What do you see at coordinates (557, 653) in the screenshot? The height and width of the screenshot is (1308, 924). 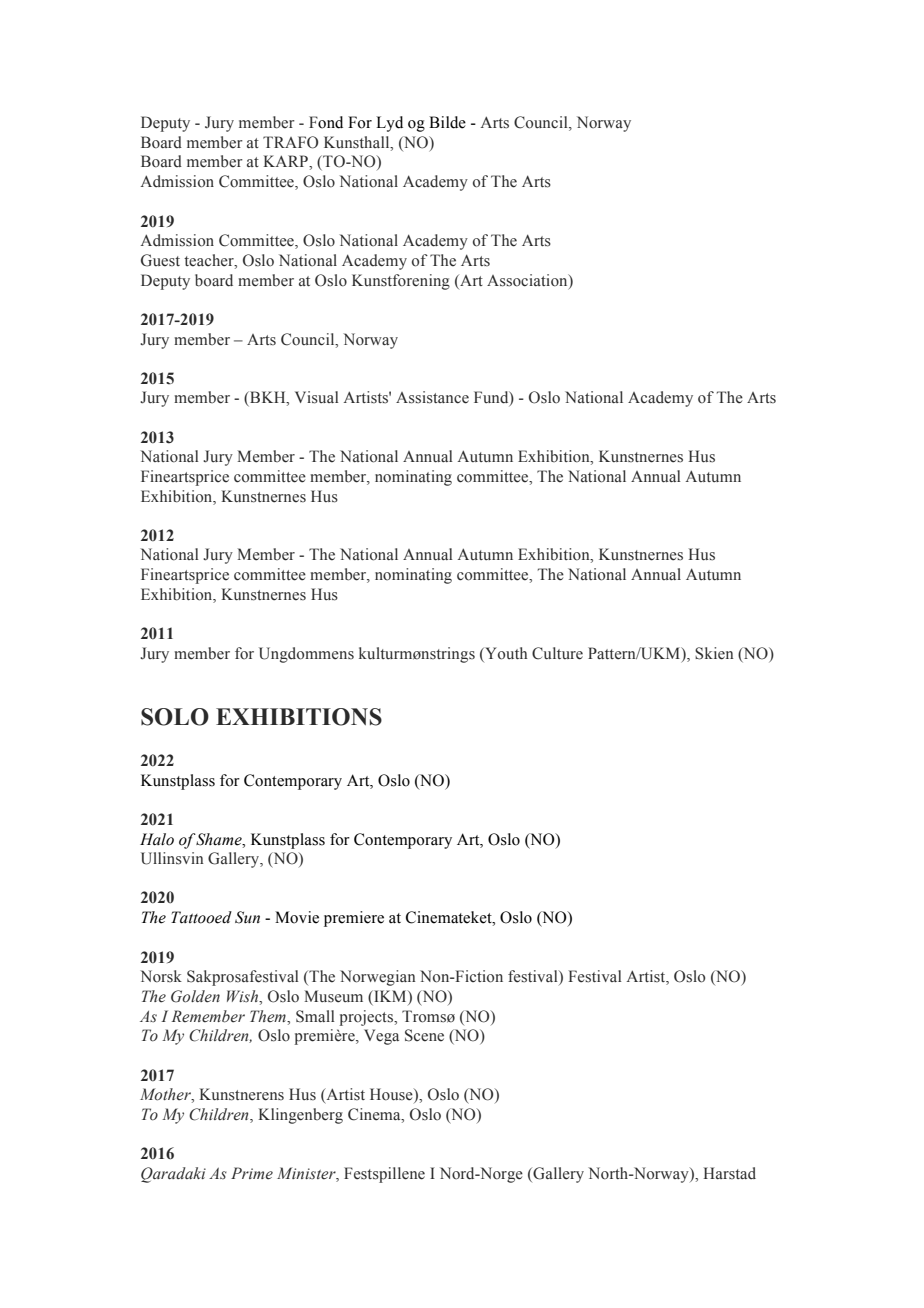 I see `Culture` at bounding box center [557, 653].
